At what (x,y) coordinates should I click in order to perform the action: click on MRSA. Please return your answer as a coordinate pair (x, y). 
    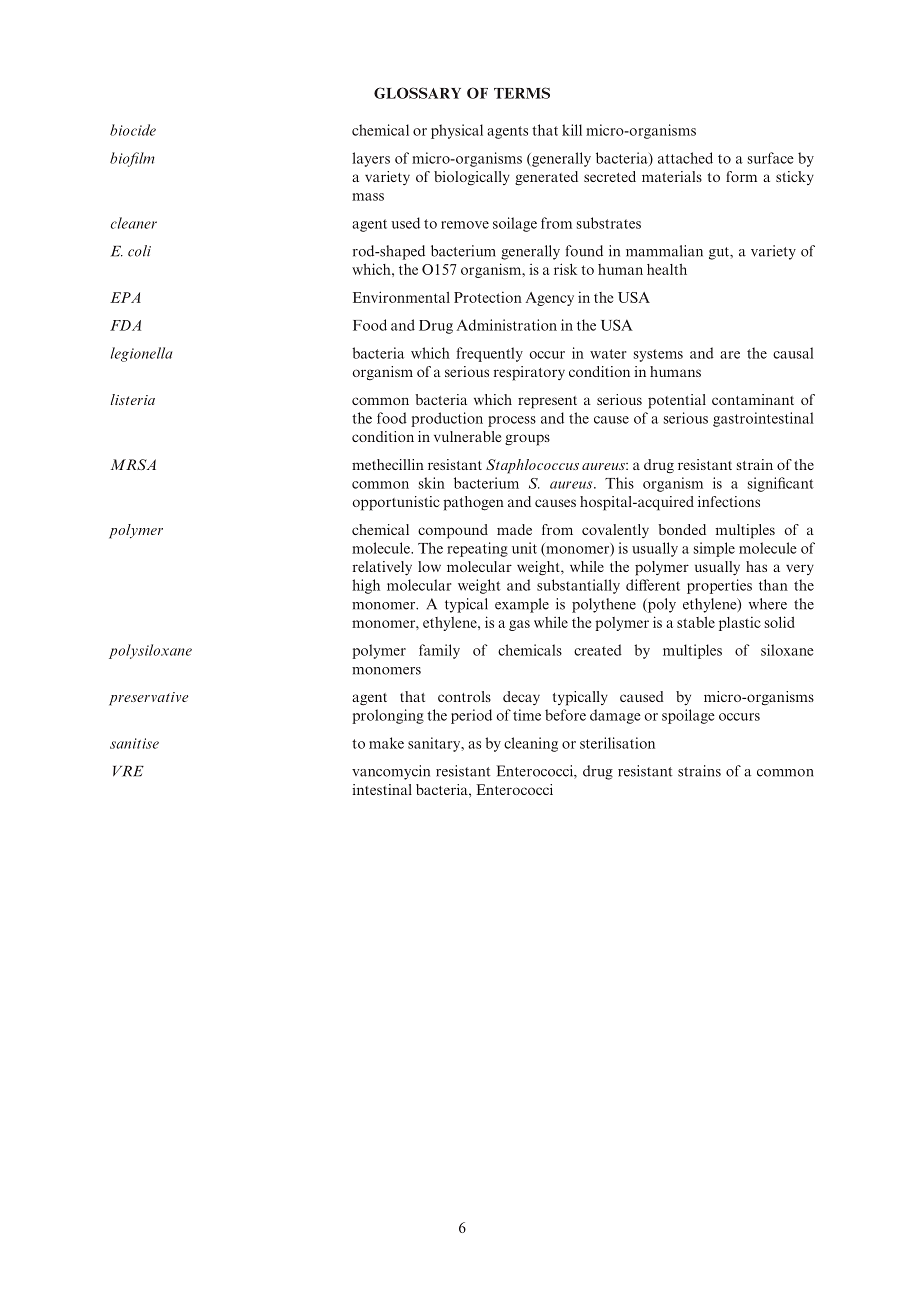
    Looking at the image, I should click on (133, 464).
